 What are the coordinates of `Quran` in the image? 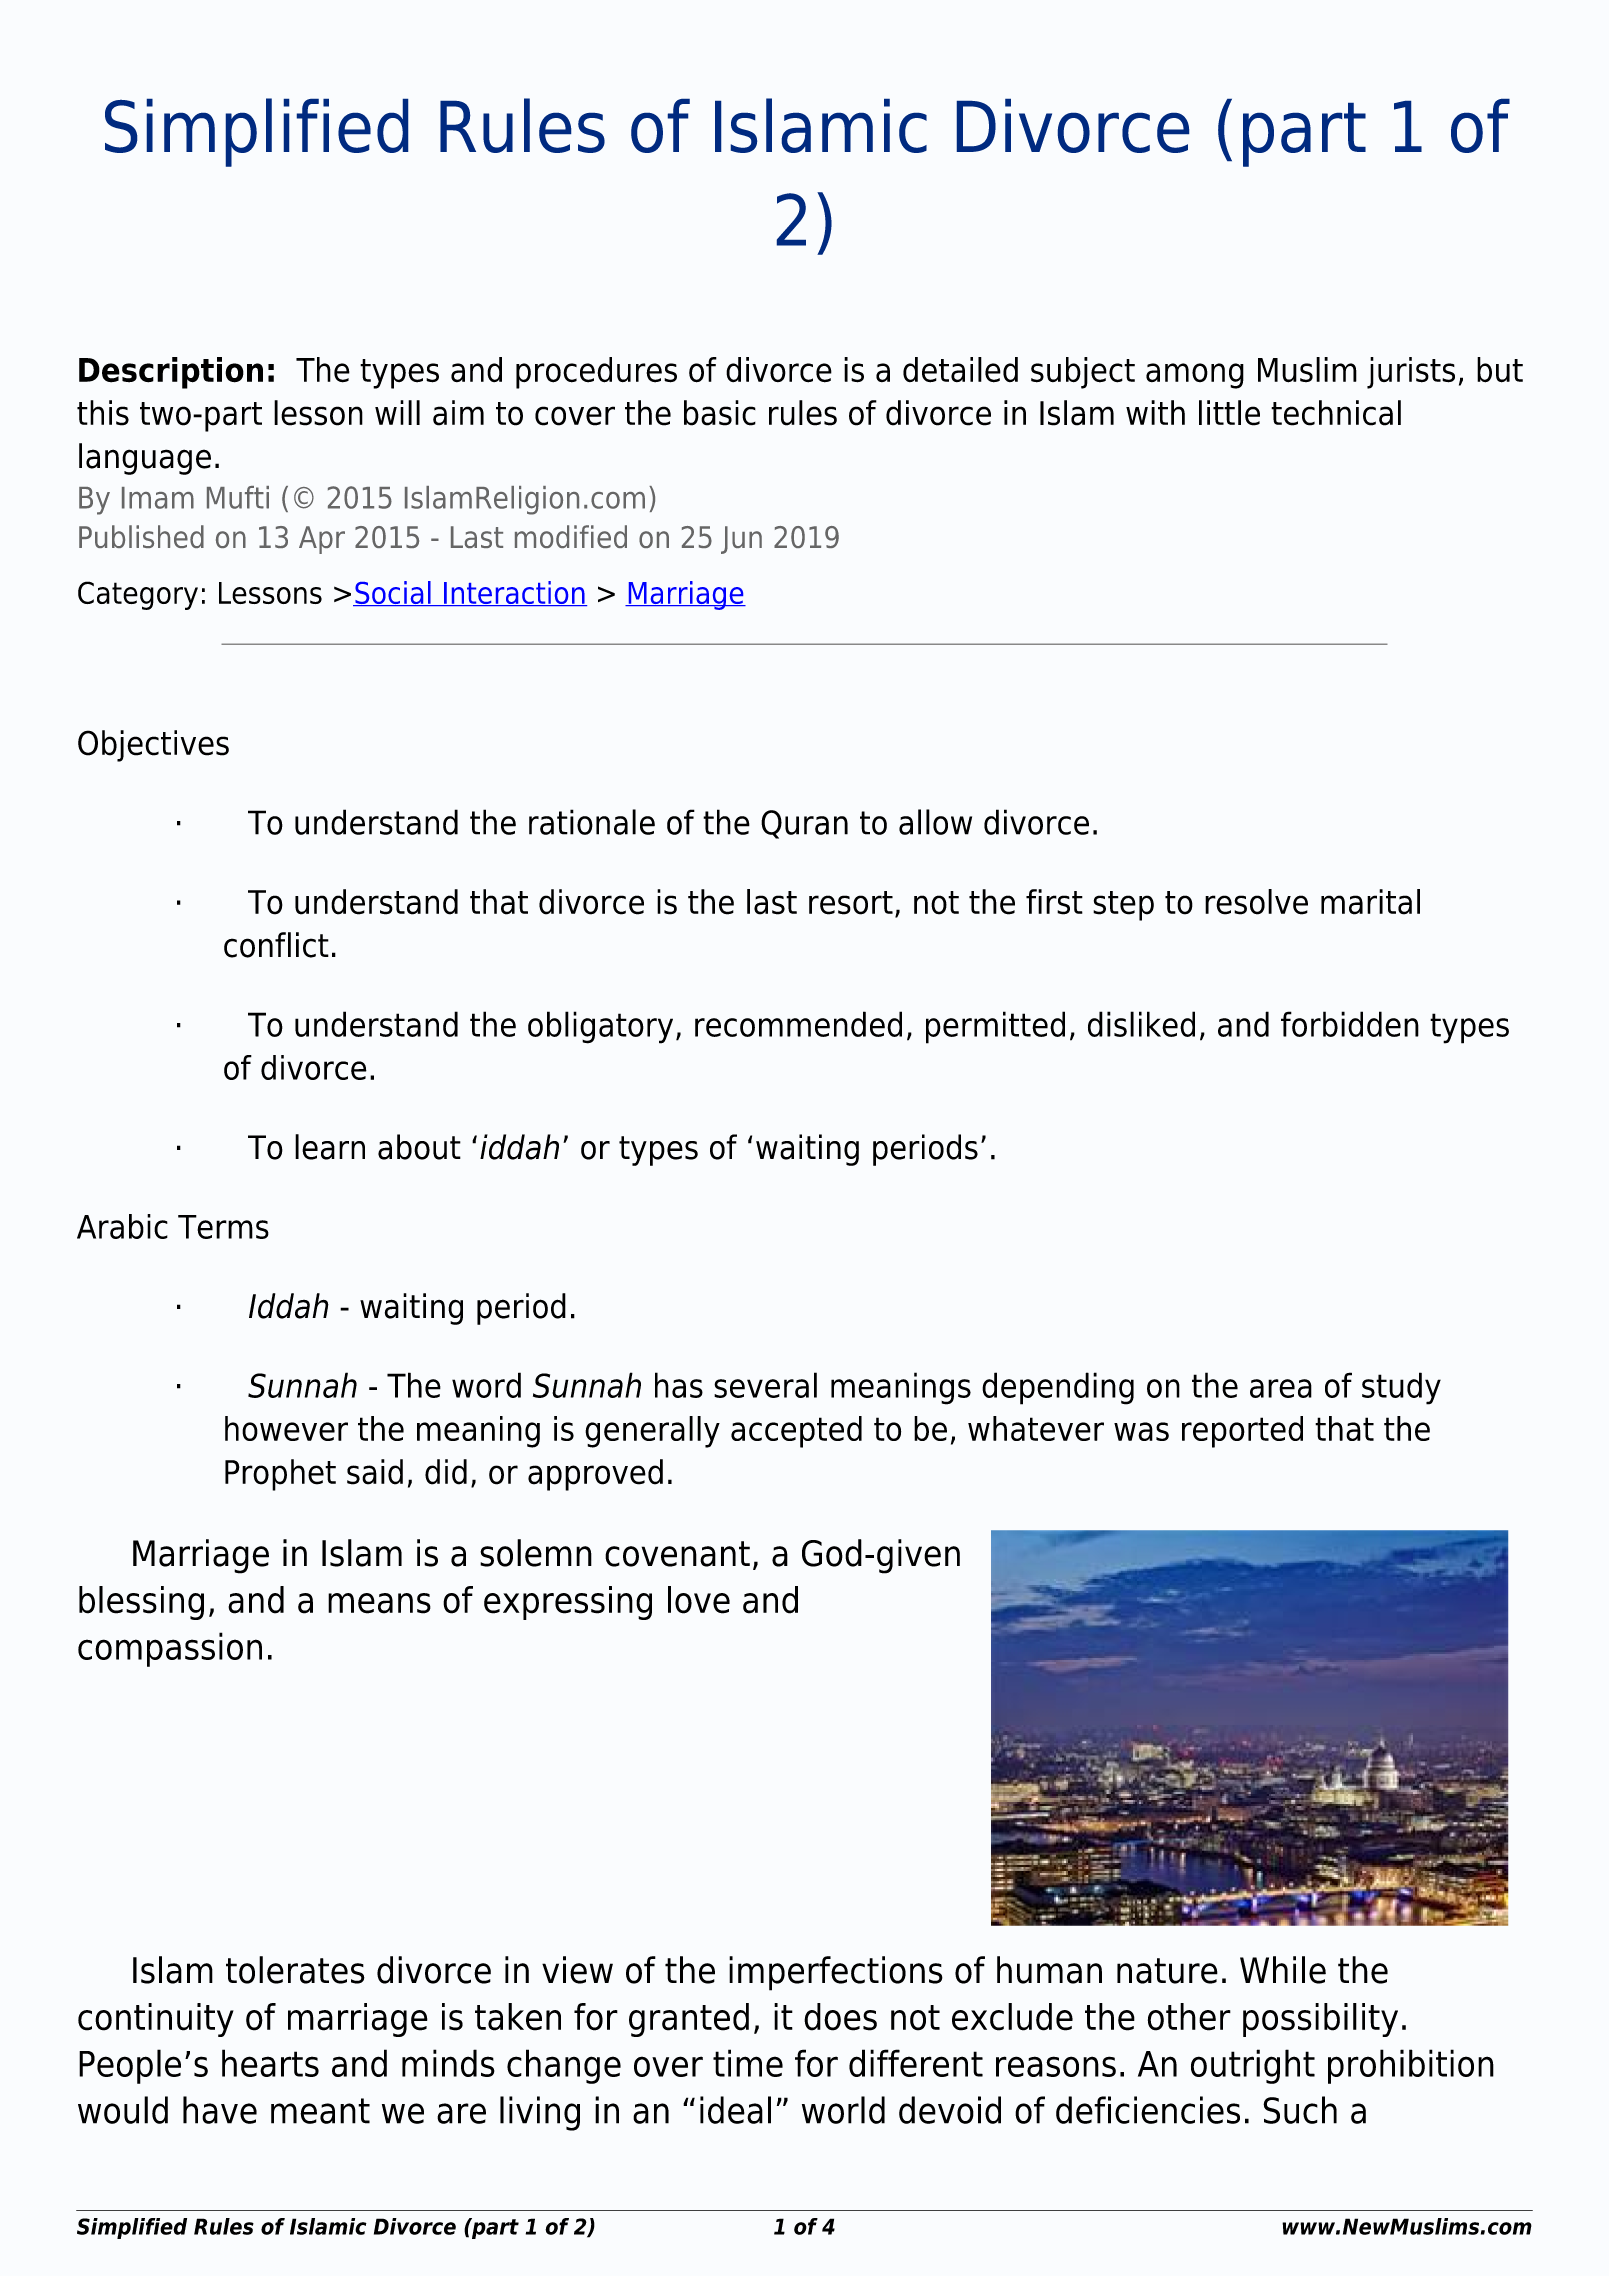 It's located at (804, 824).
